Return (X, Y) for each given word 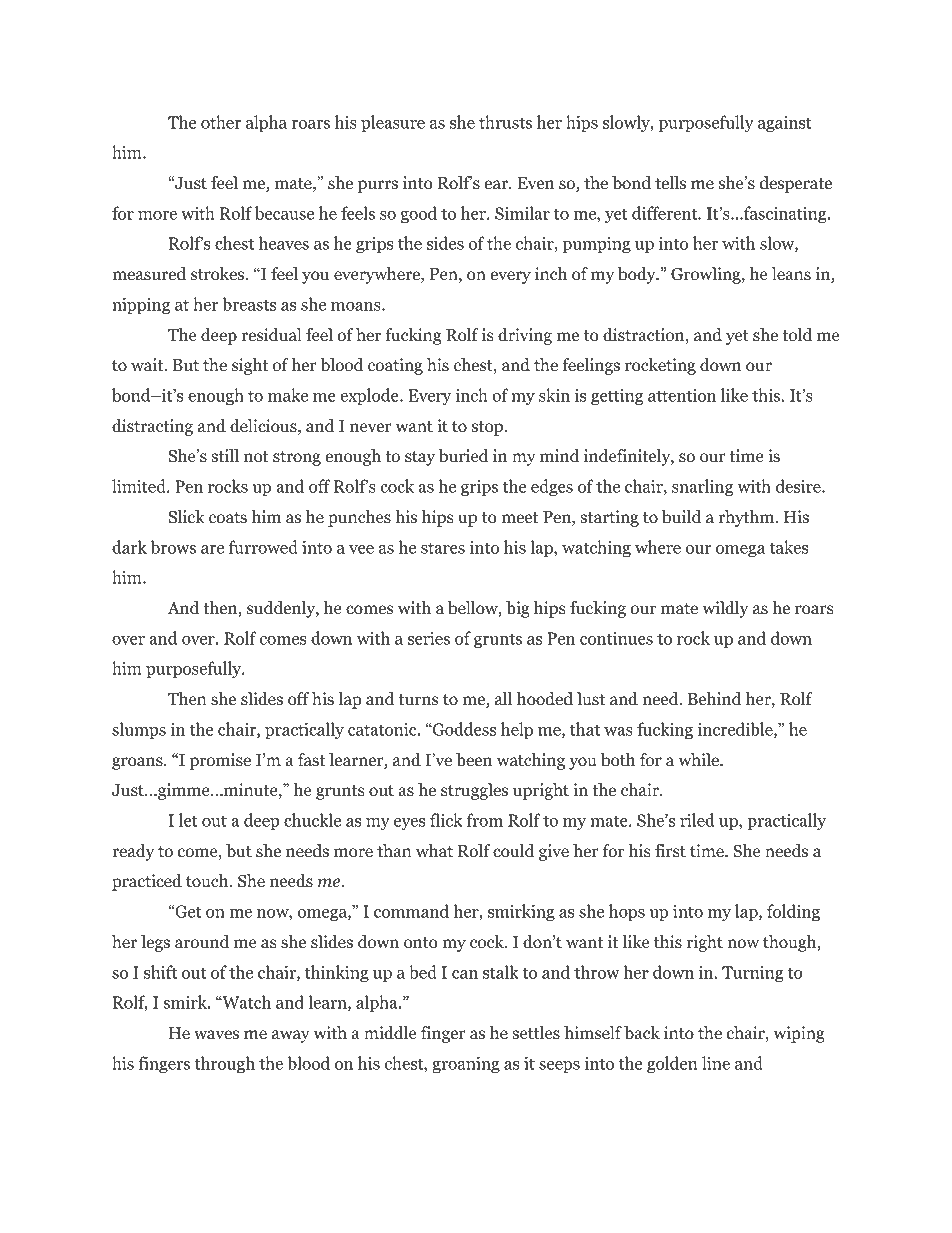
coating (395, 366)
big (518, 609)
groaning (466, 1065)
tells (670, 183)
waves (216, 1035)
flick (446, 820)
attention (682, 395)
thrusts (505, 122)
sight (250, 366)
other (221, 122)
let (188, 820)
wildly (725, 609)
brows (173, 547)
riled (697, 820)
